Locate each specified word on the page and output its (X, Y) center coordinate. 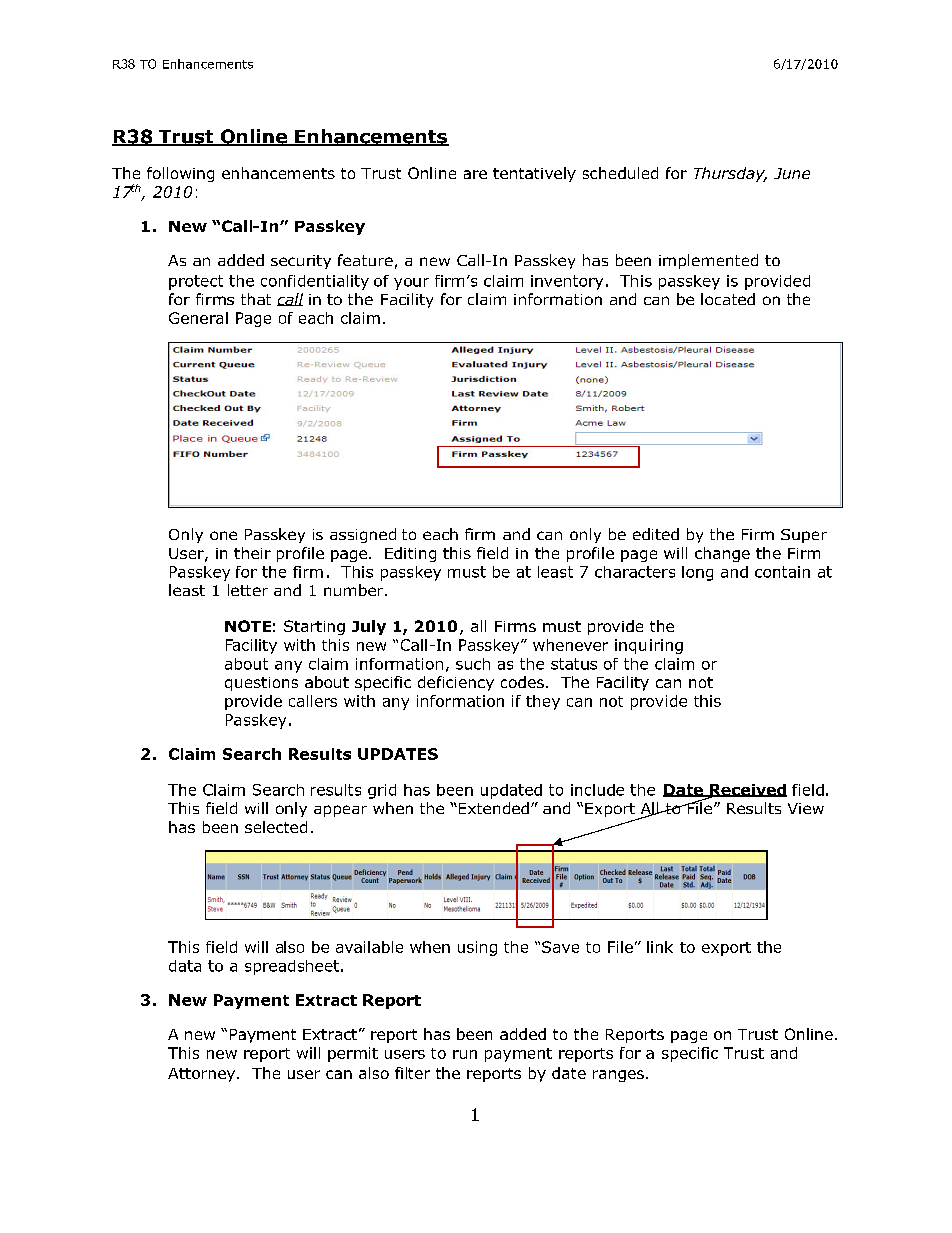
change (722, 554)
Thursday (730, 174)
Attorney (201, 1075)
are (475, 174)
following (180, 174)
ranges (618, 1076)
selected (276, 827)
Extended (492, 808)
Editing (410, 554)
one (223, 535)
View (806, 808)
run (465, 1054)
